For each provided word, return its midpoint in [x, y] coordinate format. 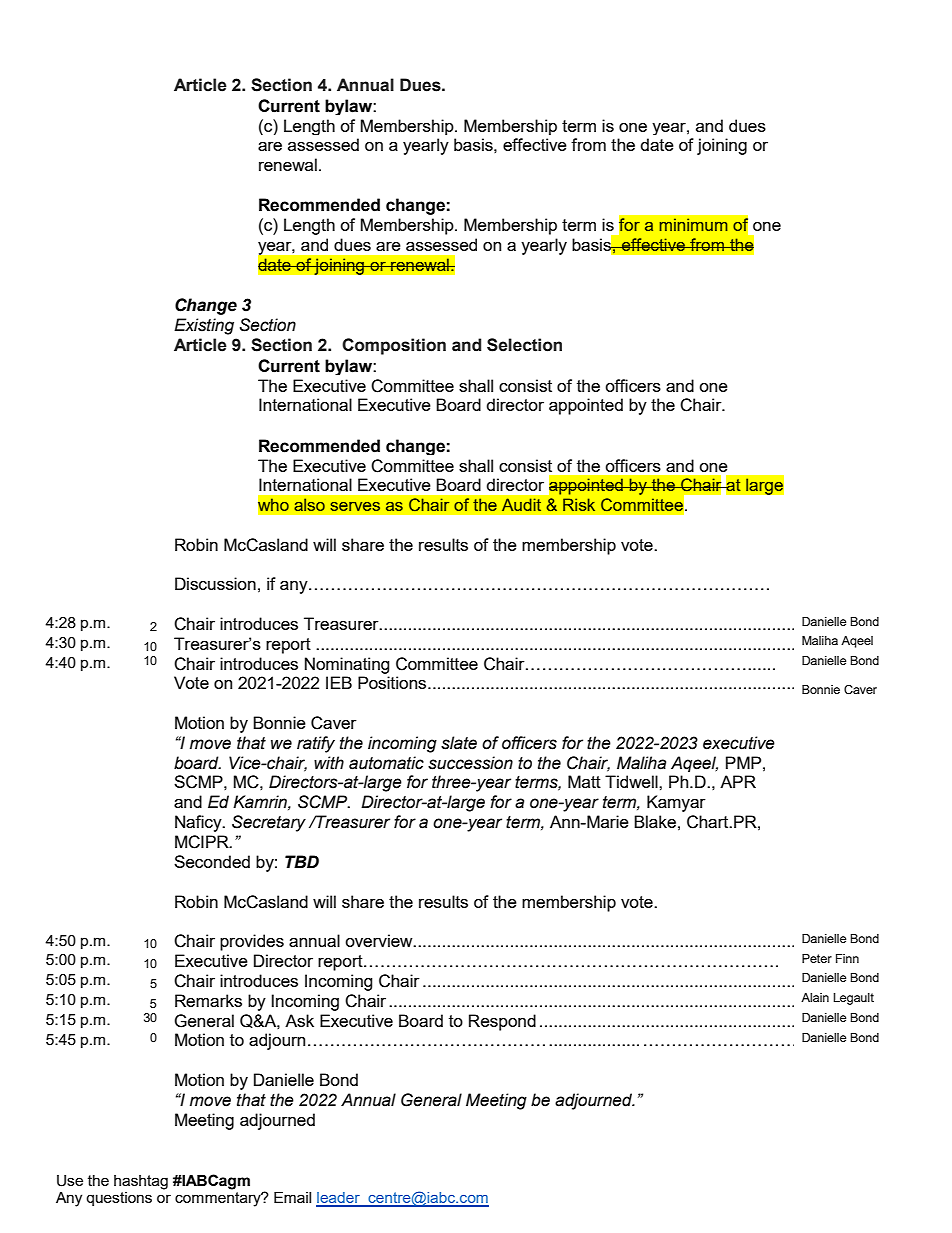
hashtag [141, 1182]
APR [738, 781]
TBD [302, 861]
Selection [524, 345]
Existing [204, 326]
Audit [521, 504]
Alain [815, 997]
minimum [693, 224]
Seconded [212, 861]
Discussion [215, 583]
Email [292, 1197]
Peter [817, 958]
